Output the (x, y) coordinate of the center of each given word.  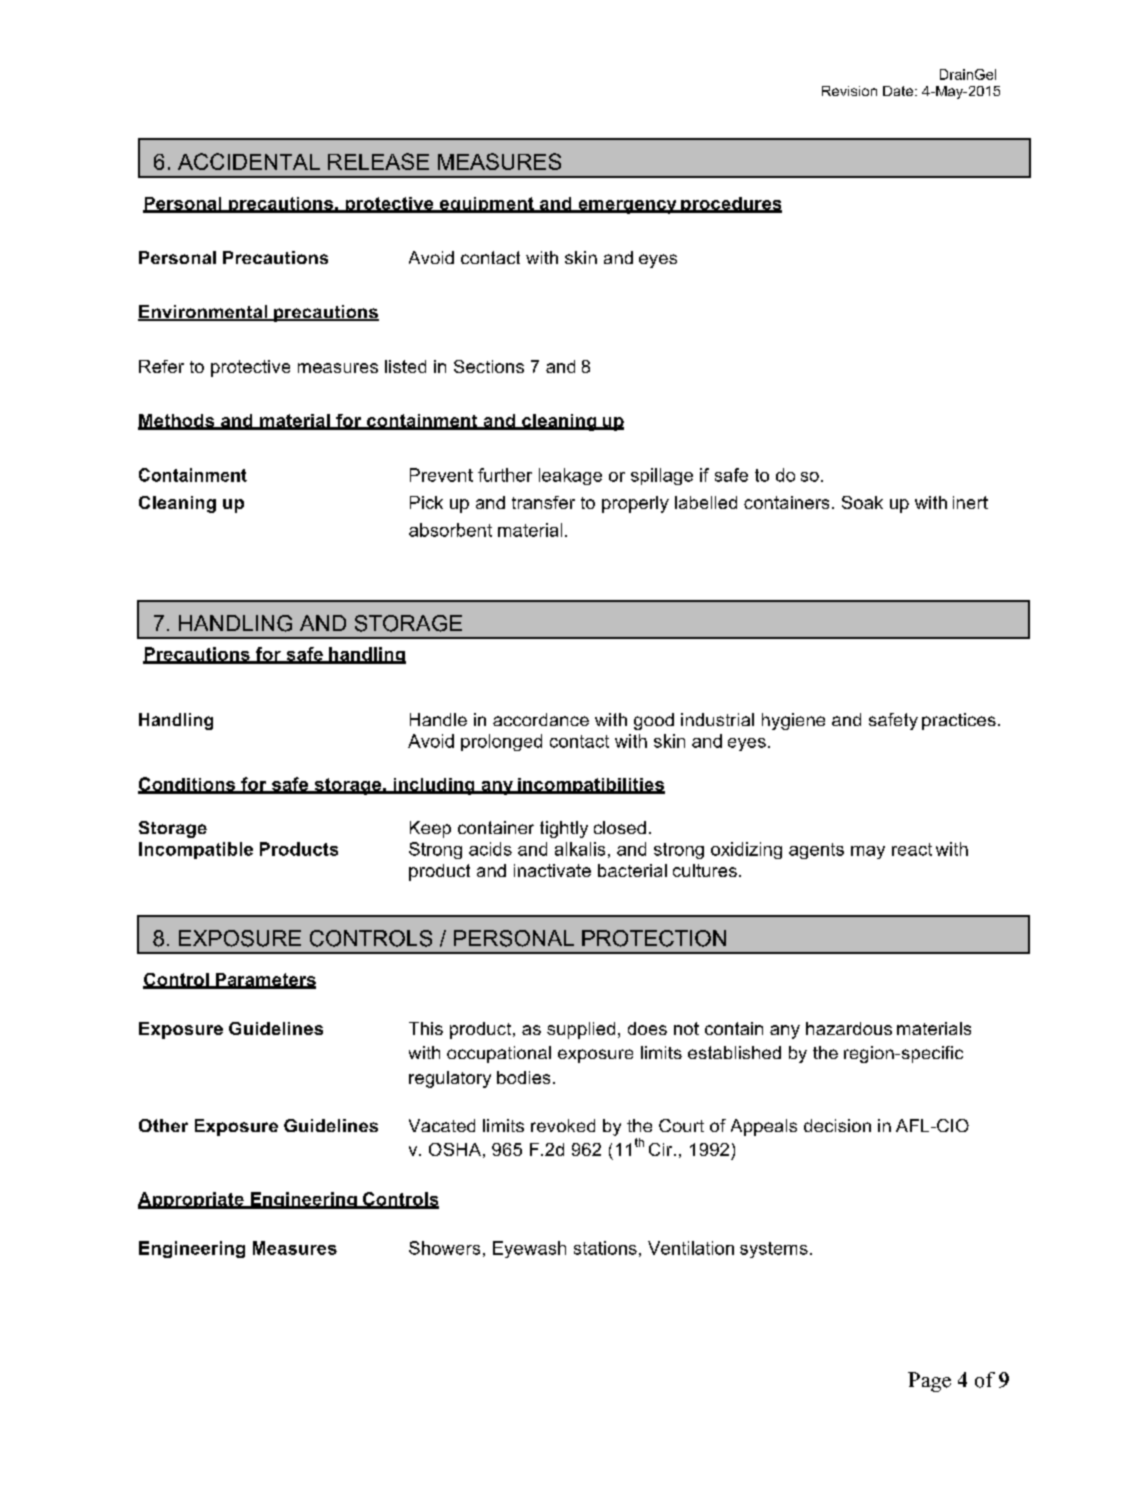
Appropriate (192, 1200)
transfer (543, 502)
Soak (862, 502)
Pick (426, 502)
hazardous (849, 1028)
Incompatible (196, 850)
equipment (486, 205)
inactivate (552, 870)
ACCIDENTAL (249, 161)
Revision (849, 91)
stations (605, 1248)
